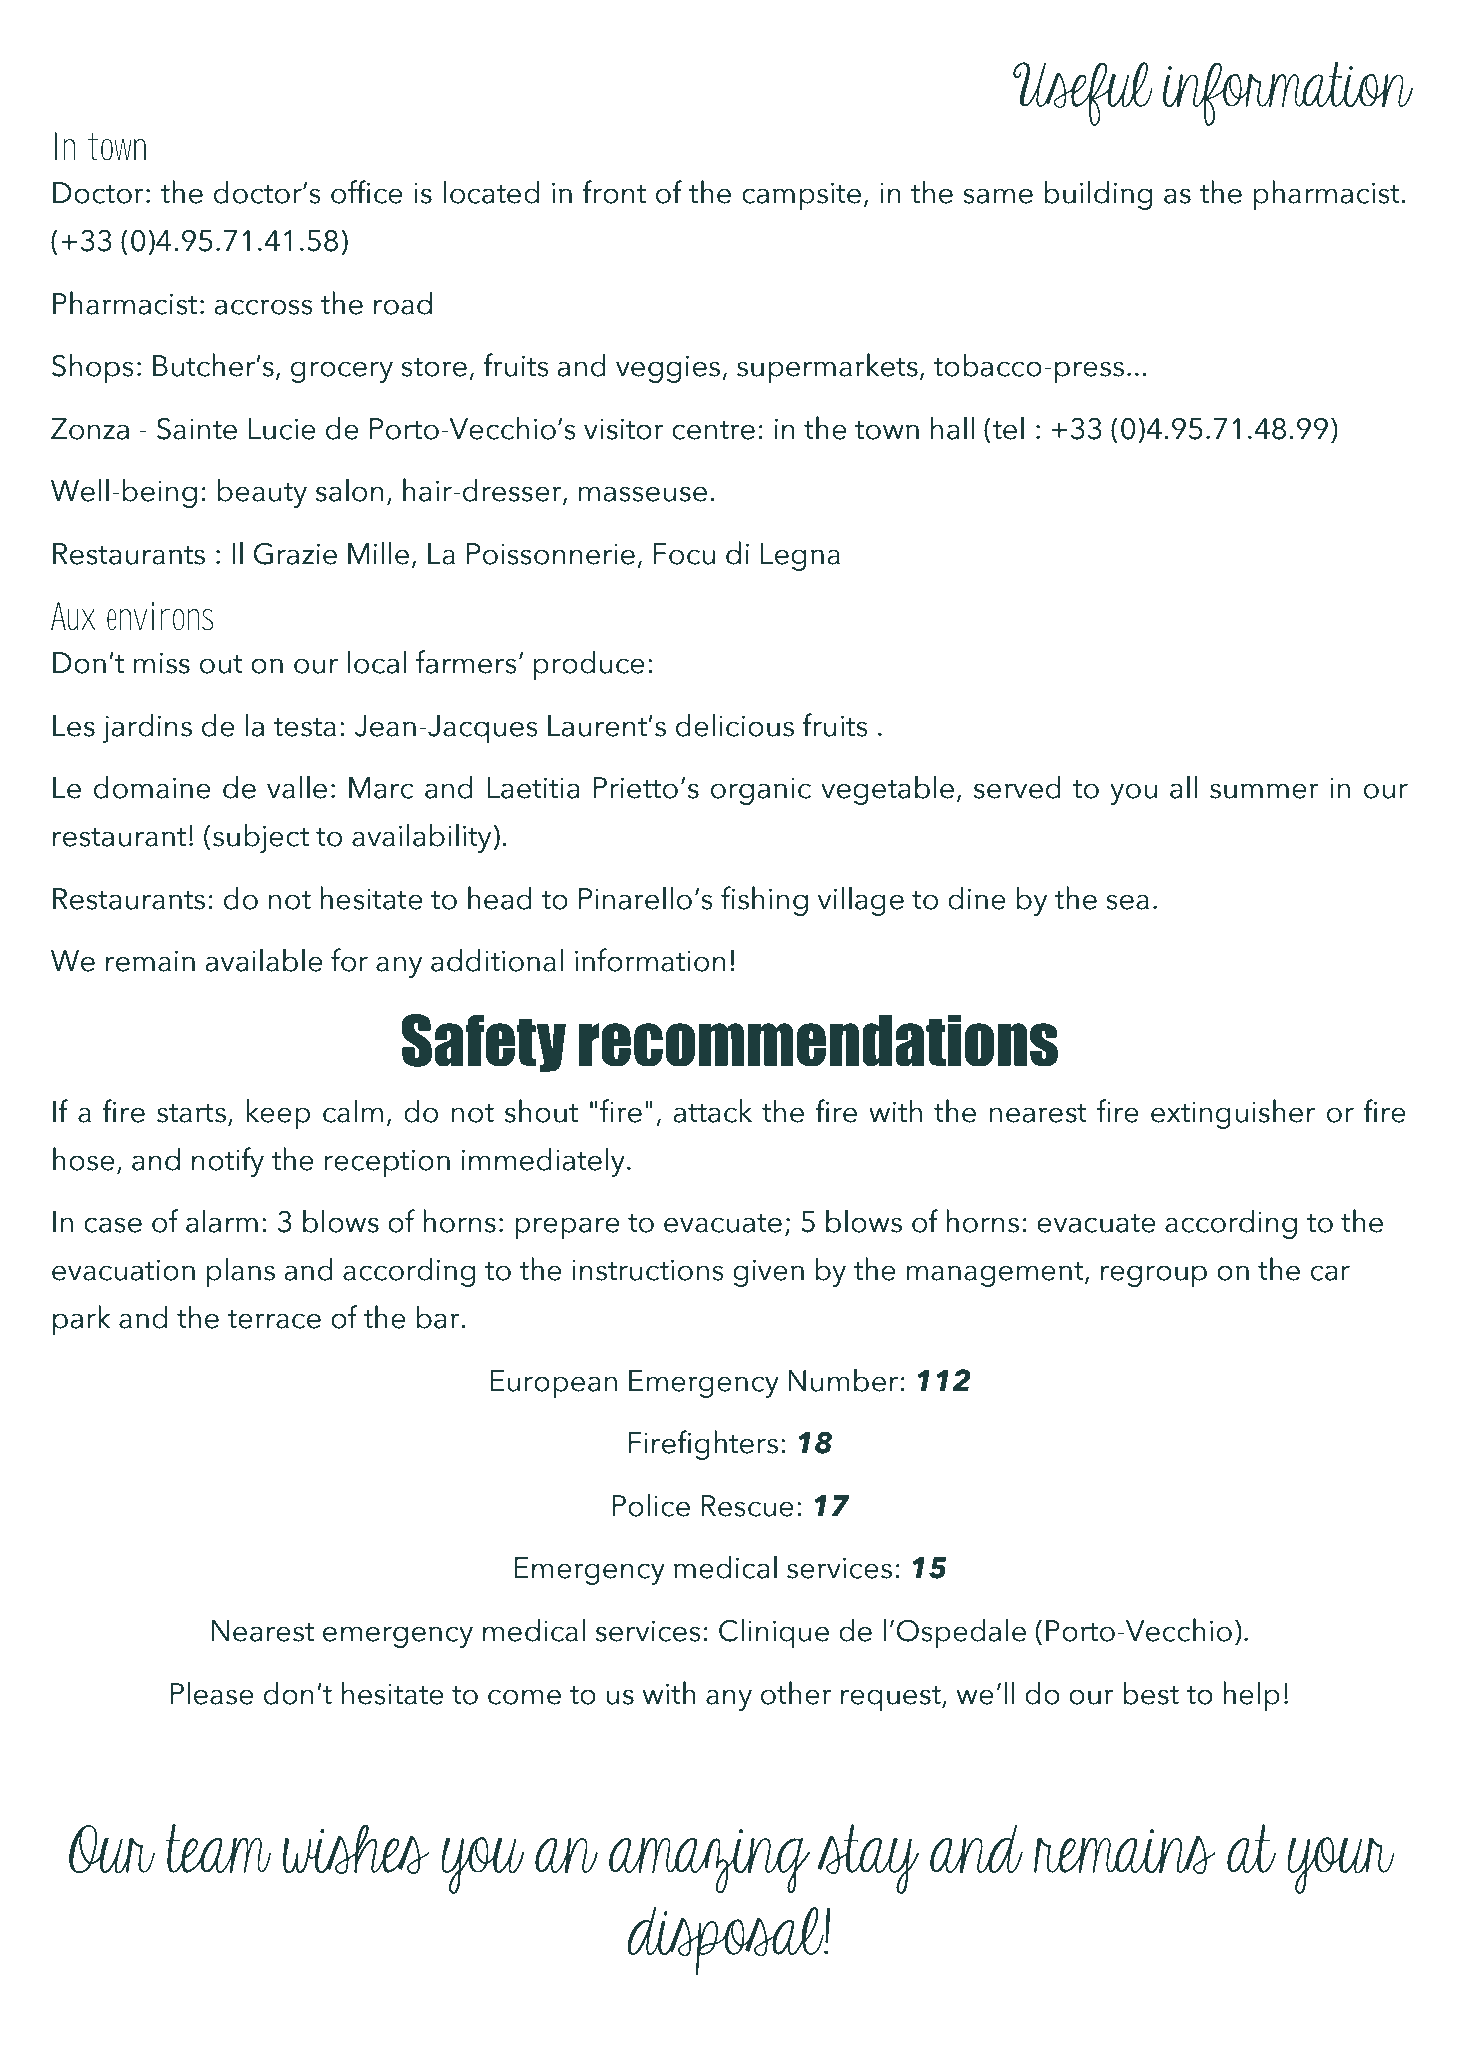 This screenshot has height=2065, width=1460. What do you see at coordinates (764, 901) in the screenshot?
I see `fishing` at bounding box center [764, 901].
